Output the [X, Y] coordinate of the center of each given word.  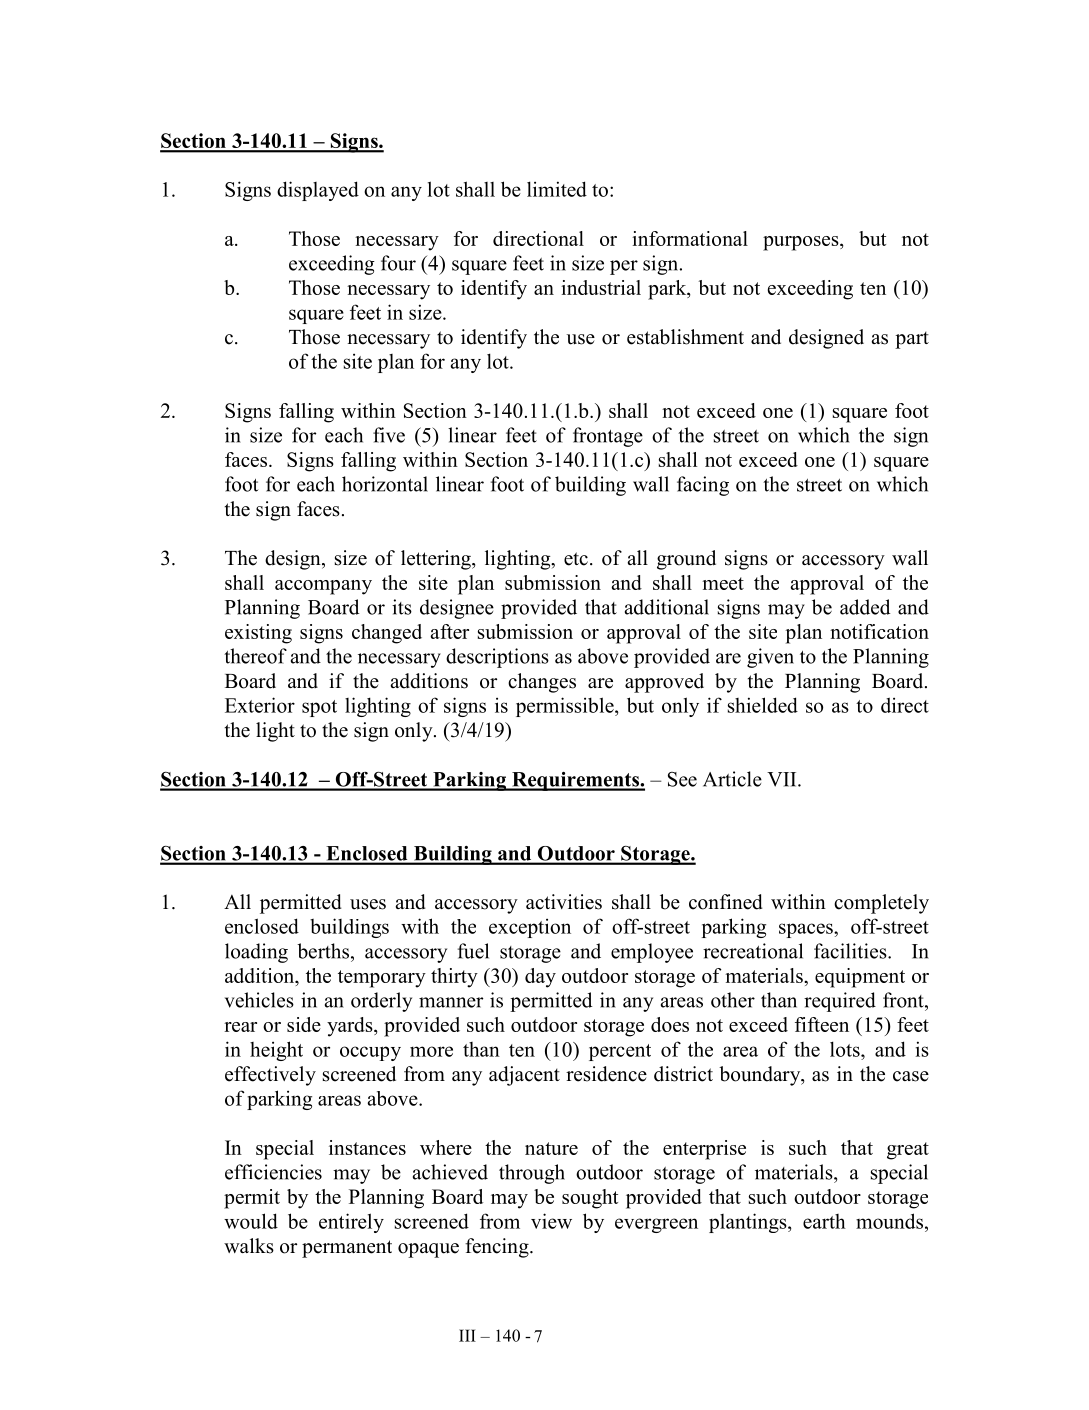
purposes [802, 243]
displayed [318, 191]
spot [319, 708]
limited [557, 189]
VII [783, 779]
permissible [566, 707]
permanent [347, 1249]
